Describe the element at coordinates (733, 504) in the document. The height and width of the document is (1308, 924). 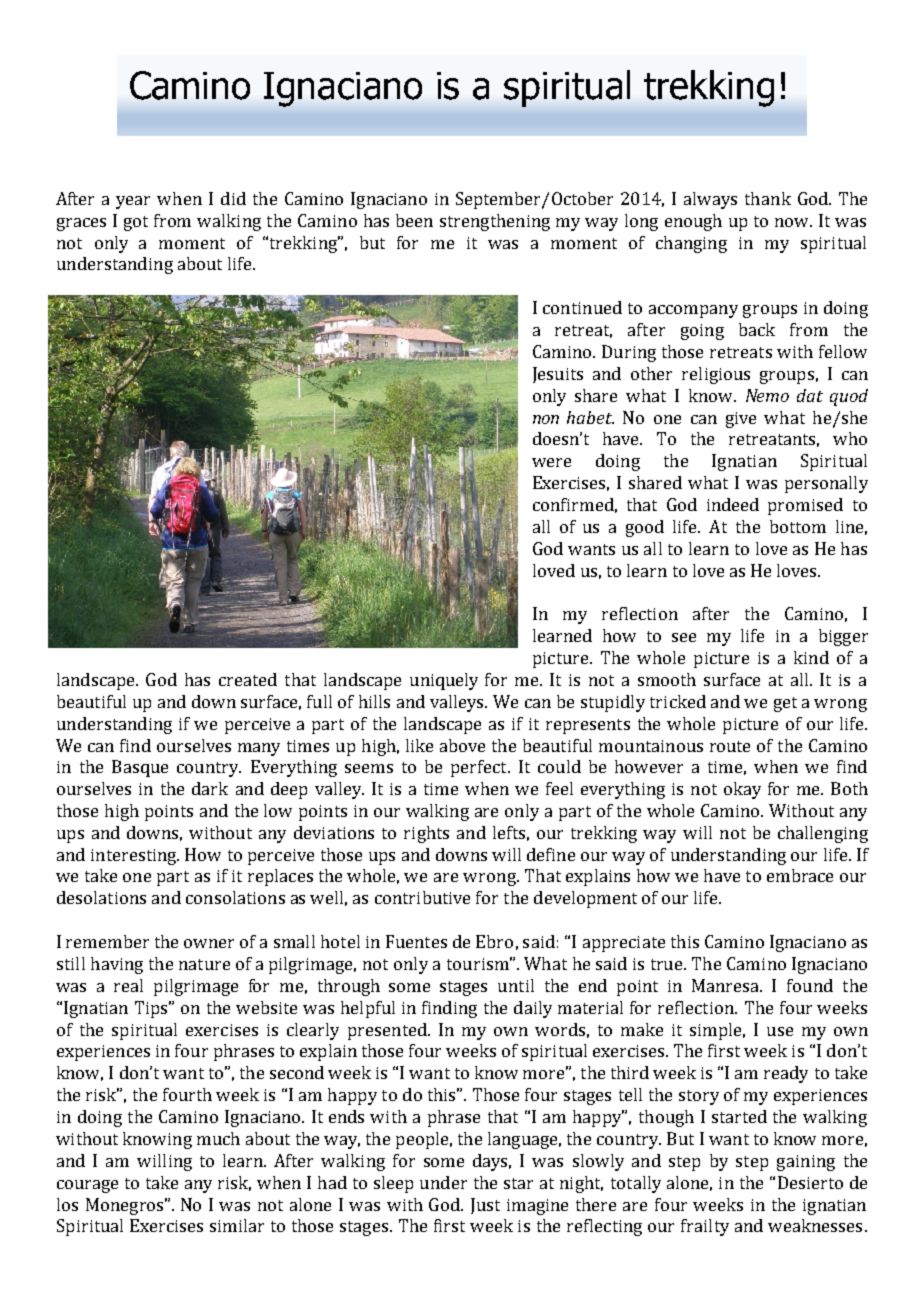
I see `indeed` at that location.
